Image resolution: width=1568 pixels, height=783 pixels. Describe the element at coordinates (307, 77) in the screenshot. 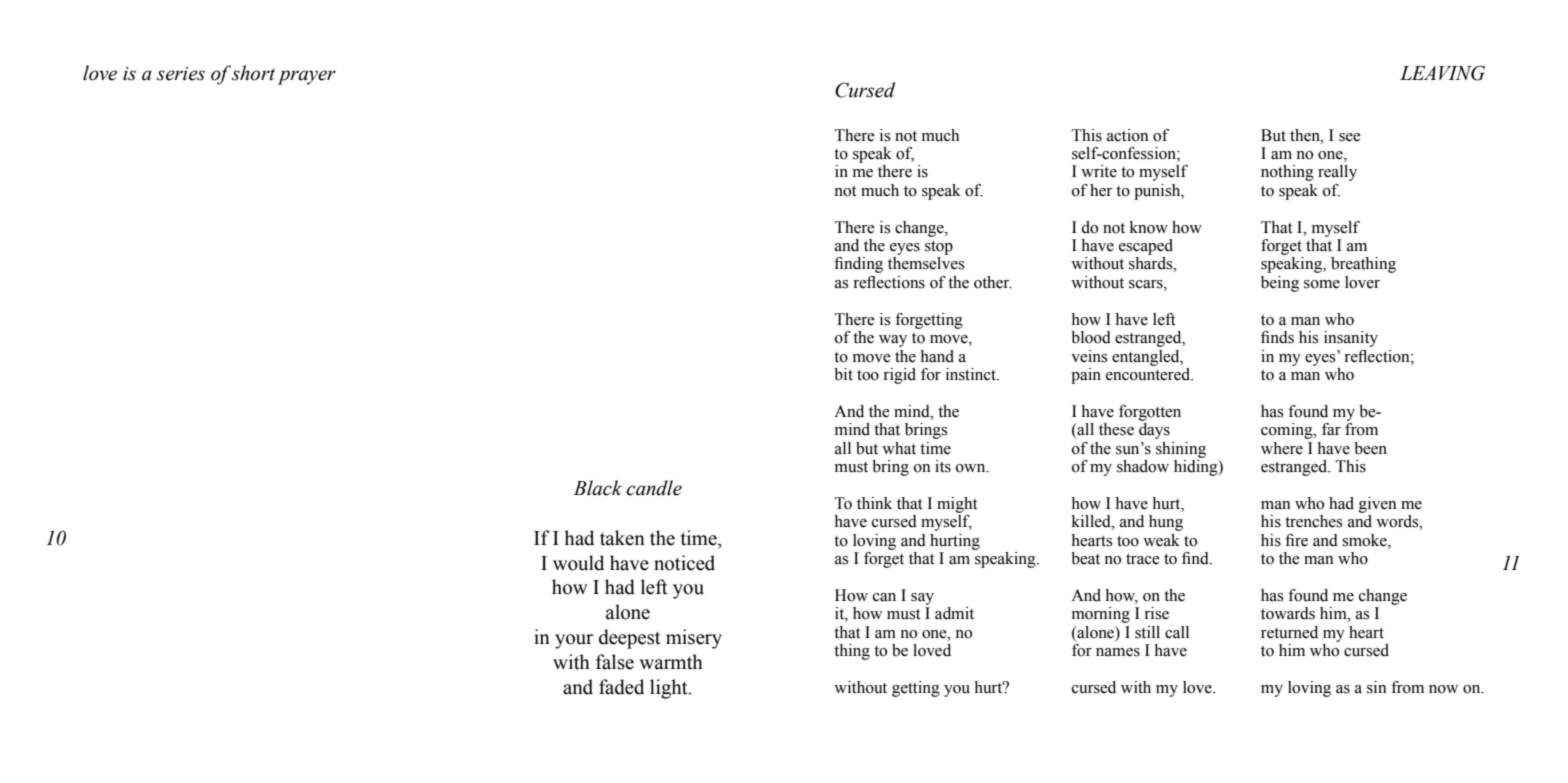

I see `prayer` at that location.
